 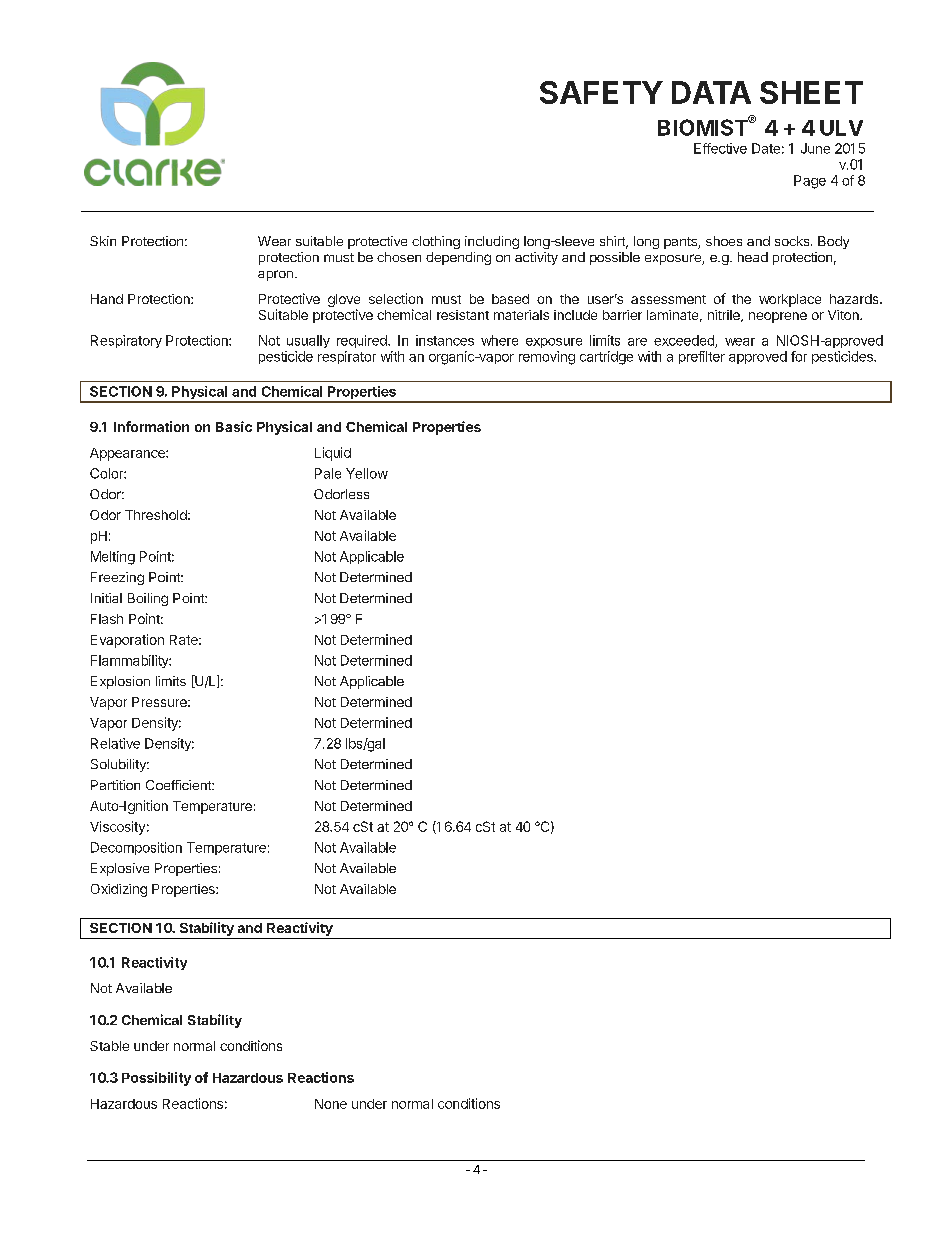 What do you see at coordinates (148, 599) in the screenshot?
I see `Boiling` at bounding box center [148, 599].
